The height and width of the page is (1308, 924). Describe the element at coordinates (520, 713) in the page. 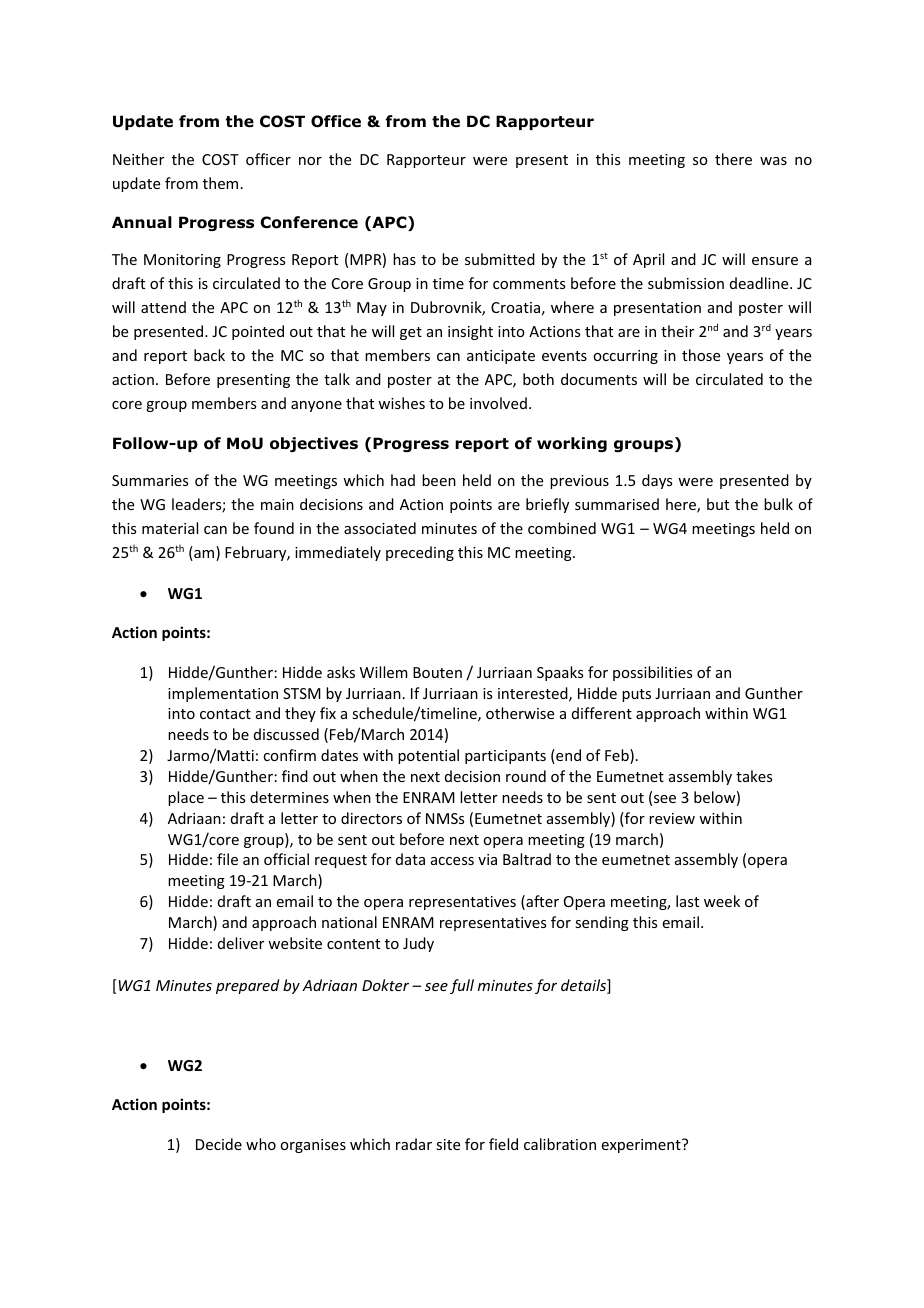

I see `otherwise` at that location.
